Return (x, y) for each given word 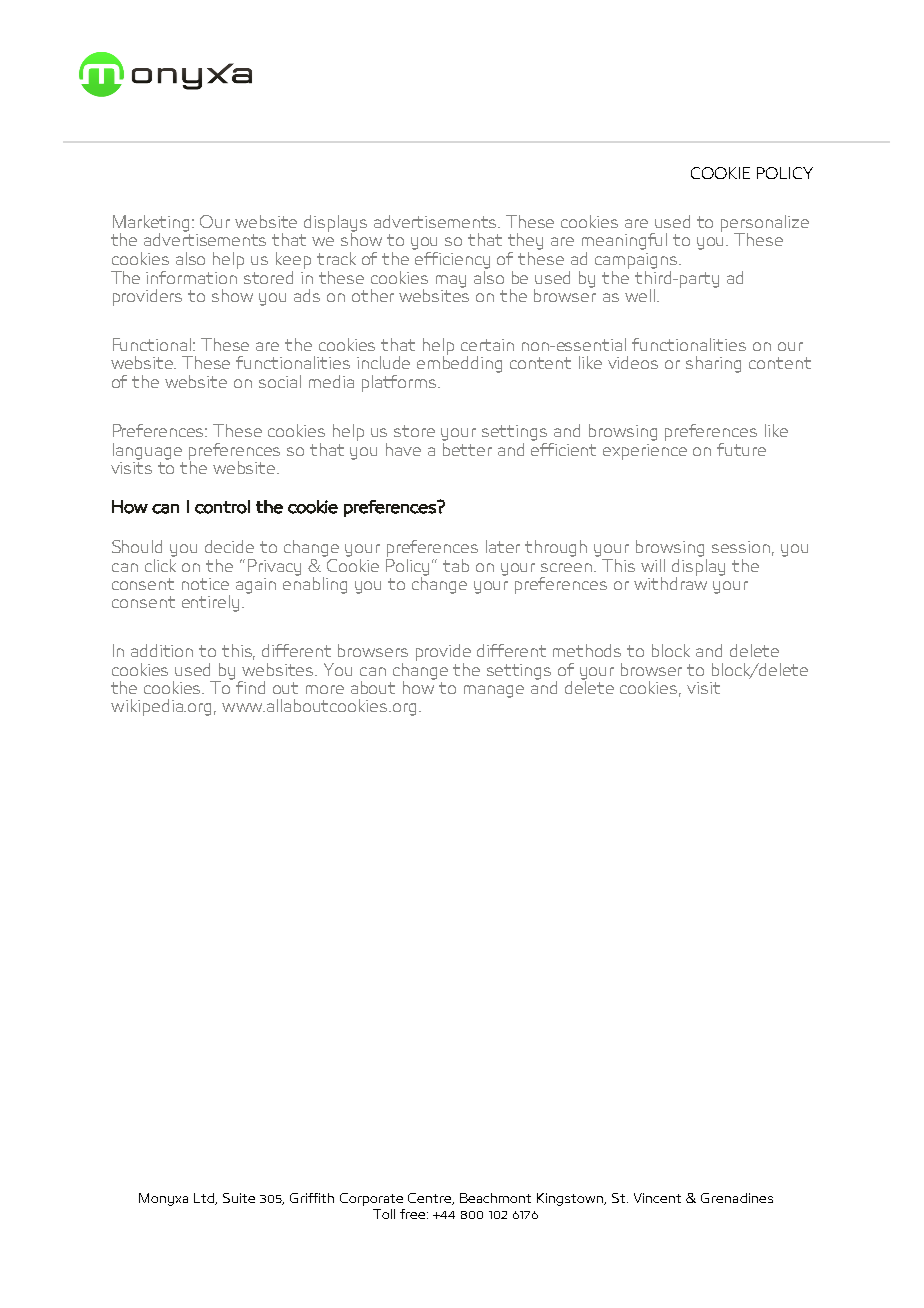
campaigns (637, 261)
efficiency (452, 260)
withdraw (670, 582)
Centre (431, 1199)
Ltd (205, 1199)
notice (205, 584)
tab (456, 565)
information (192, 276)
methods (587, 650)
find (250, 687)
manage (494, 691)
